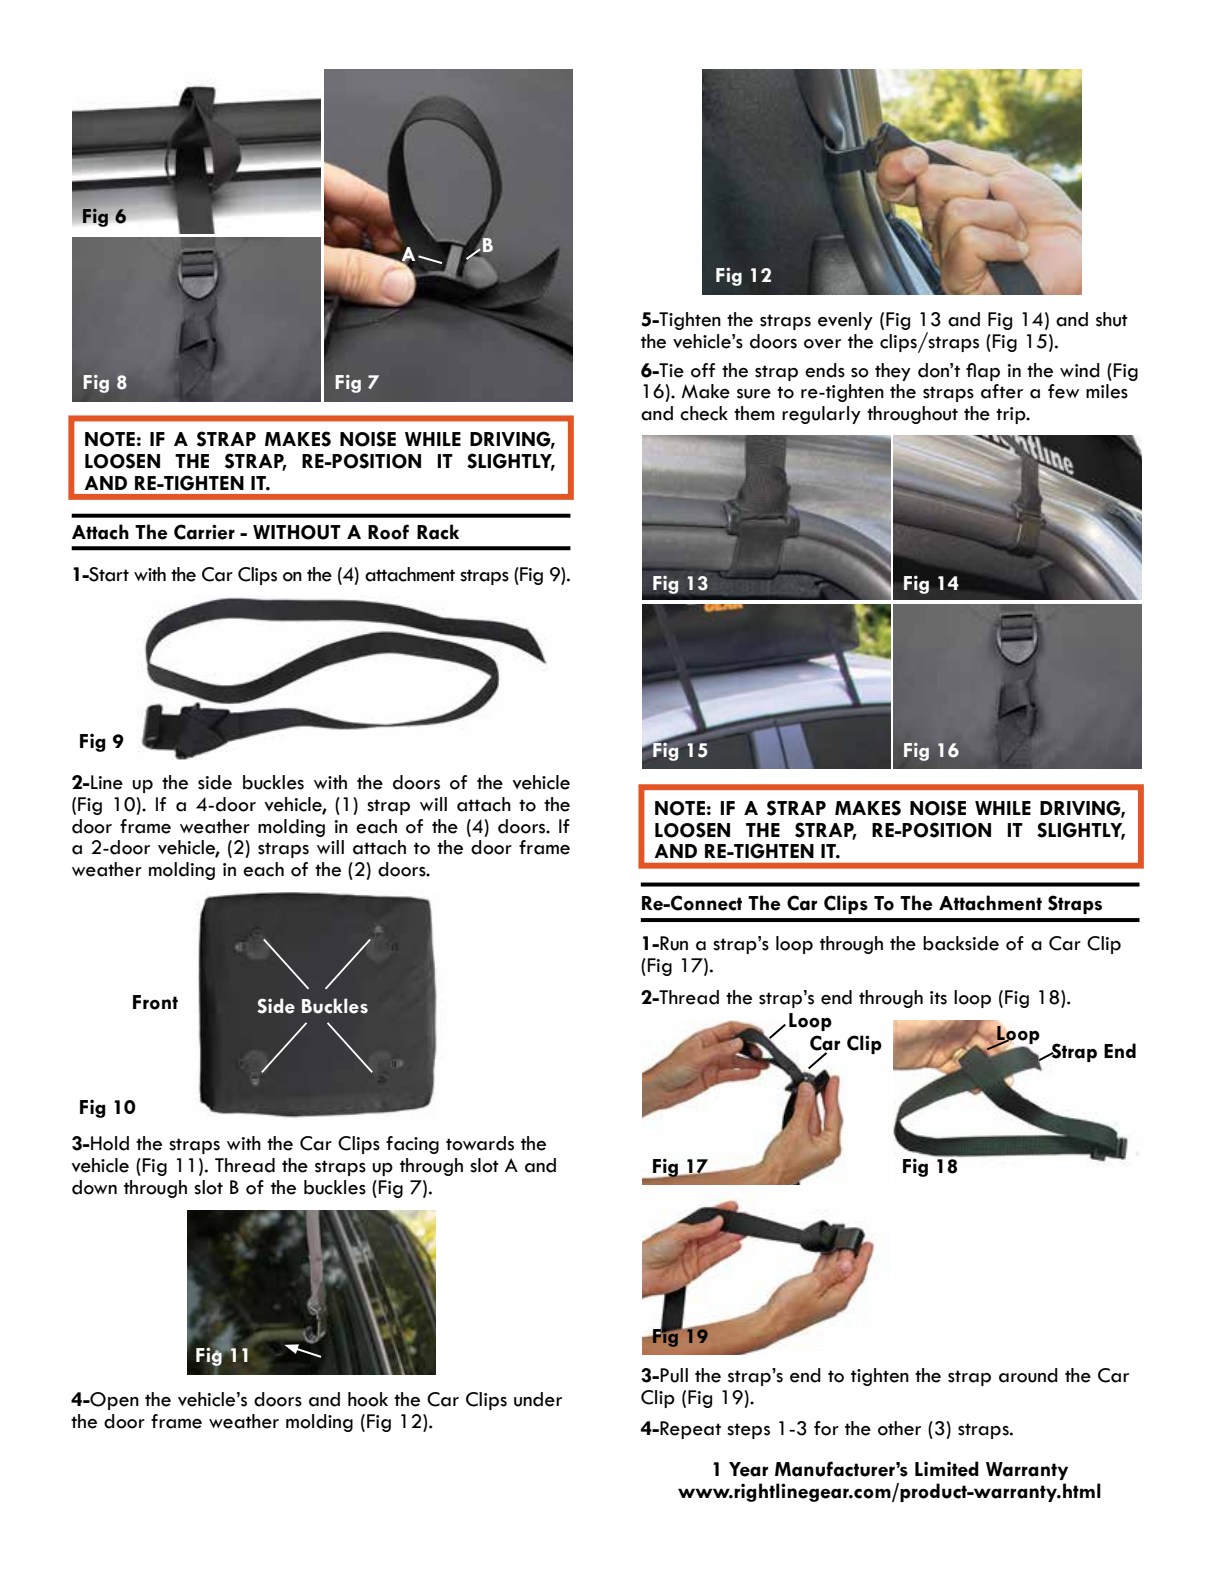 The image size is (1213, 1569). What do you see at coordinates (480, 1143) in the document?
I see `towards` at bounding box center [480, 1143].
